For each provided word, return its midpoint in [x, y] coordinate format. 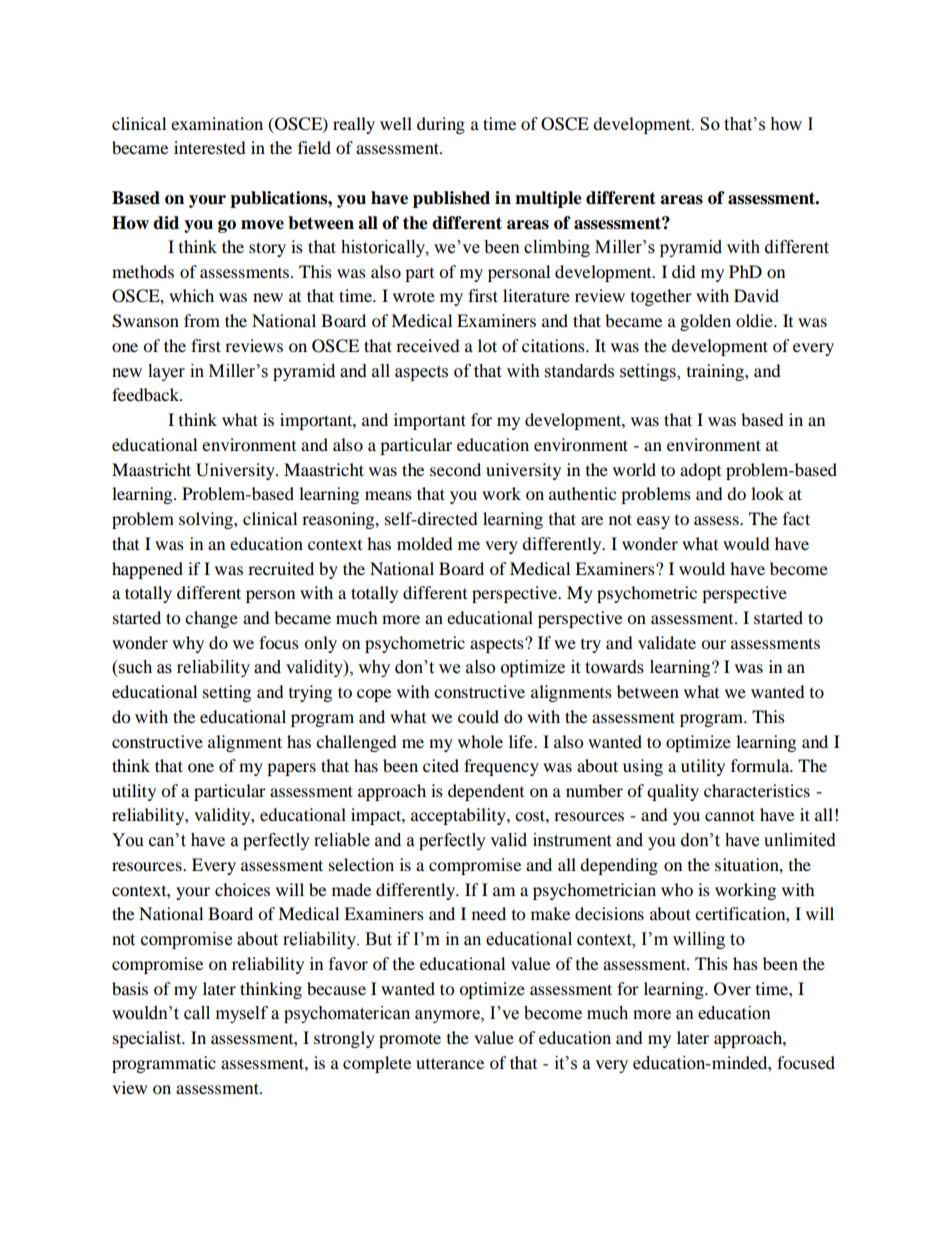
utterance [450, 1063]
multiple [548, 199]
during [441, 125]
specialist [148, 1039]
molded [425, 543]
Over [732, 989]
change [211, 619]
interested [210, 147]
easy [653, 522]
